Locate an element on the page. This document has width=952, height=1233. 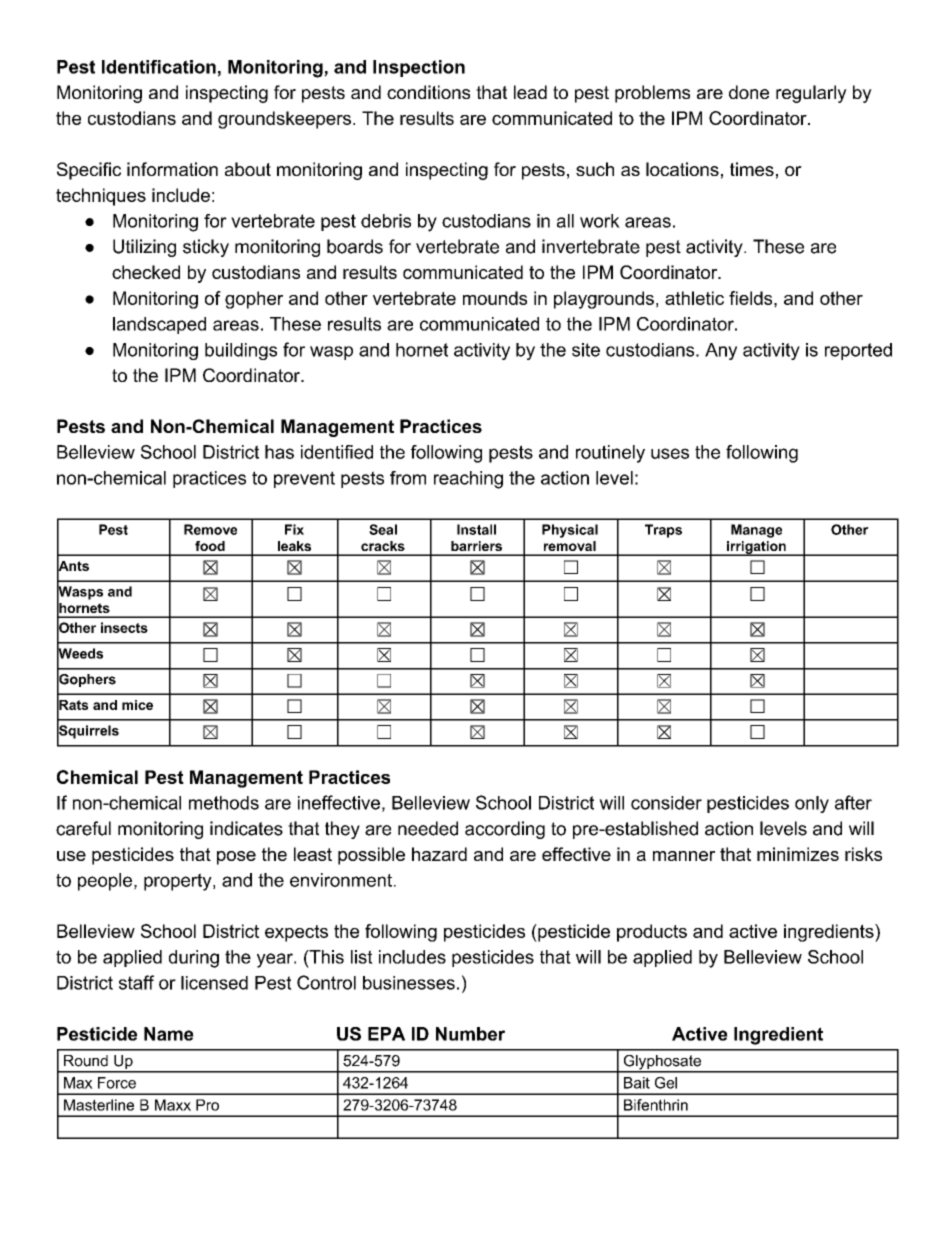
Number is located at coordinates (470, 1034).
